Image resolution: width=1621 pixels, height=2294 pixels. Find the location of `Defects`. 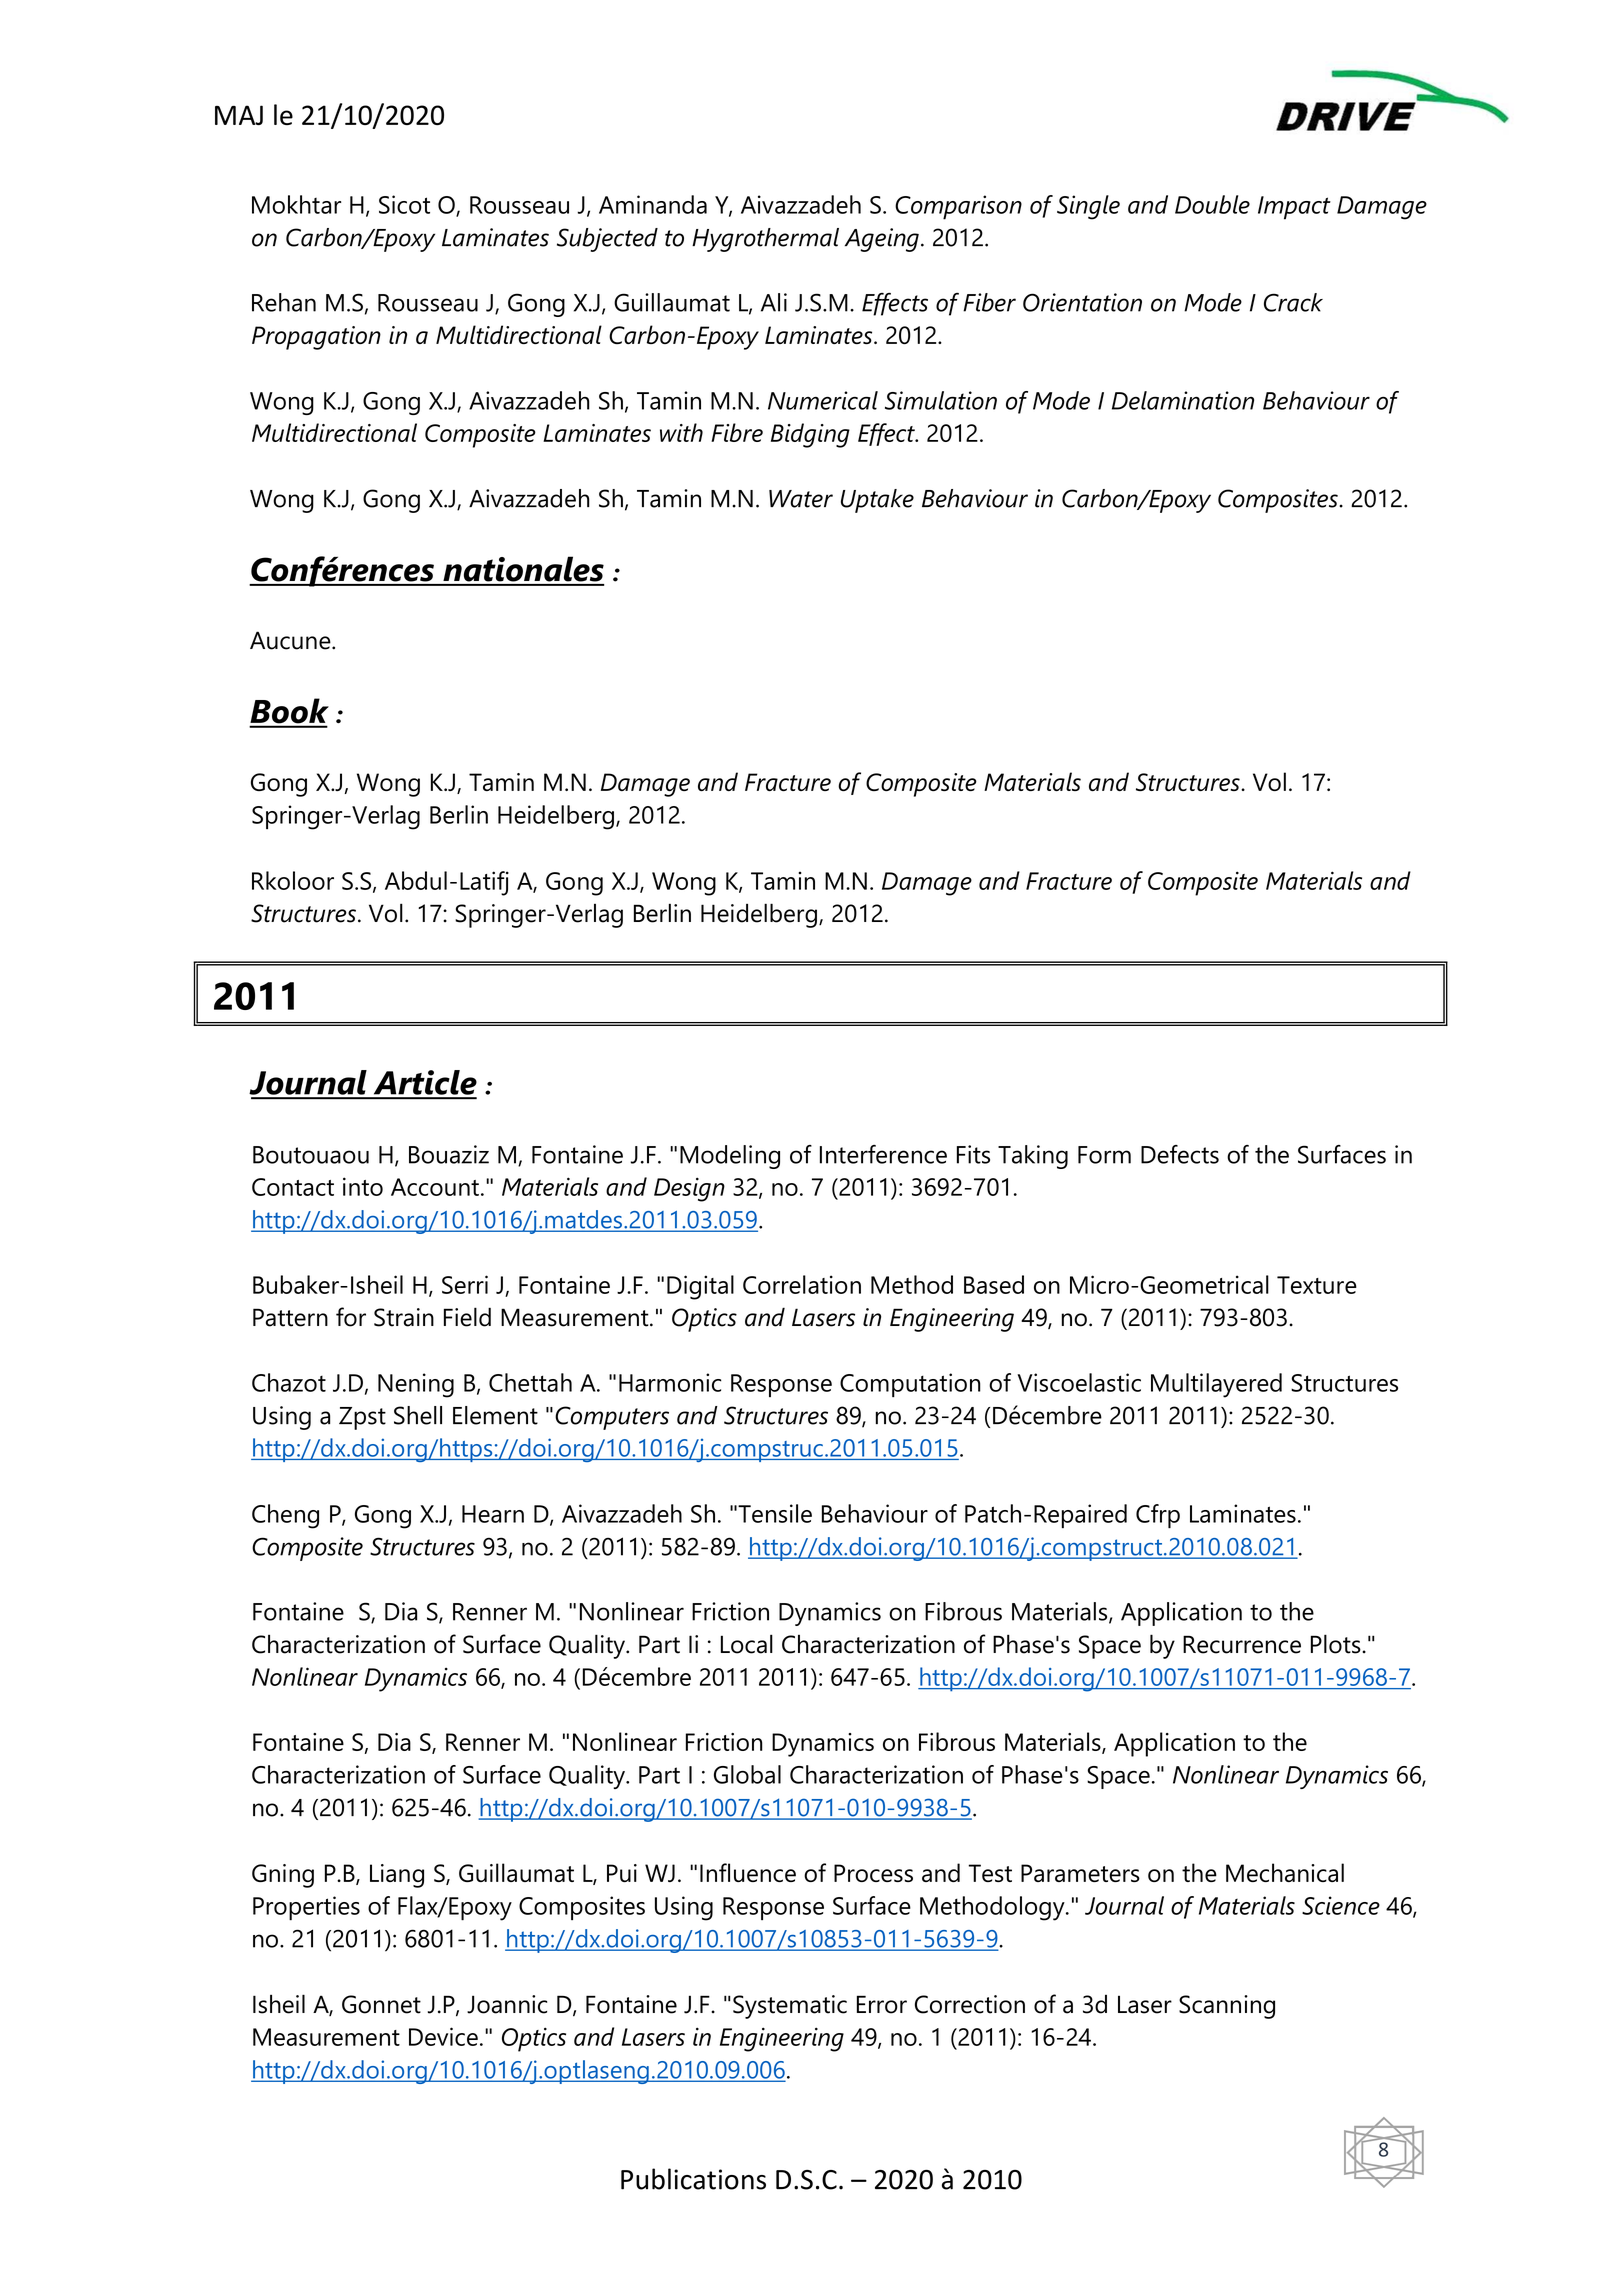

Defects is located at coordinates (1180, 1154).
